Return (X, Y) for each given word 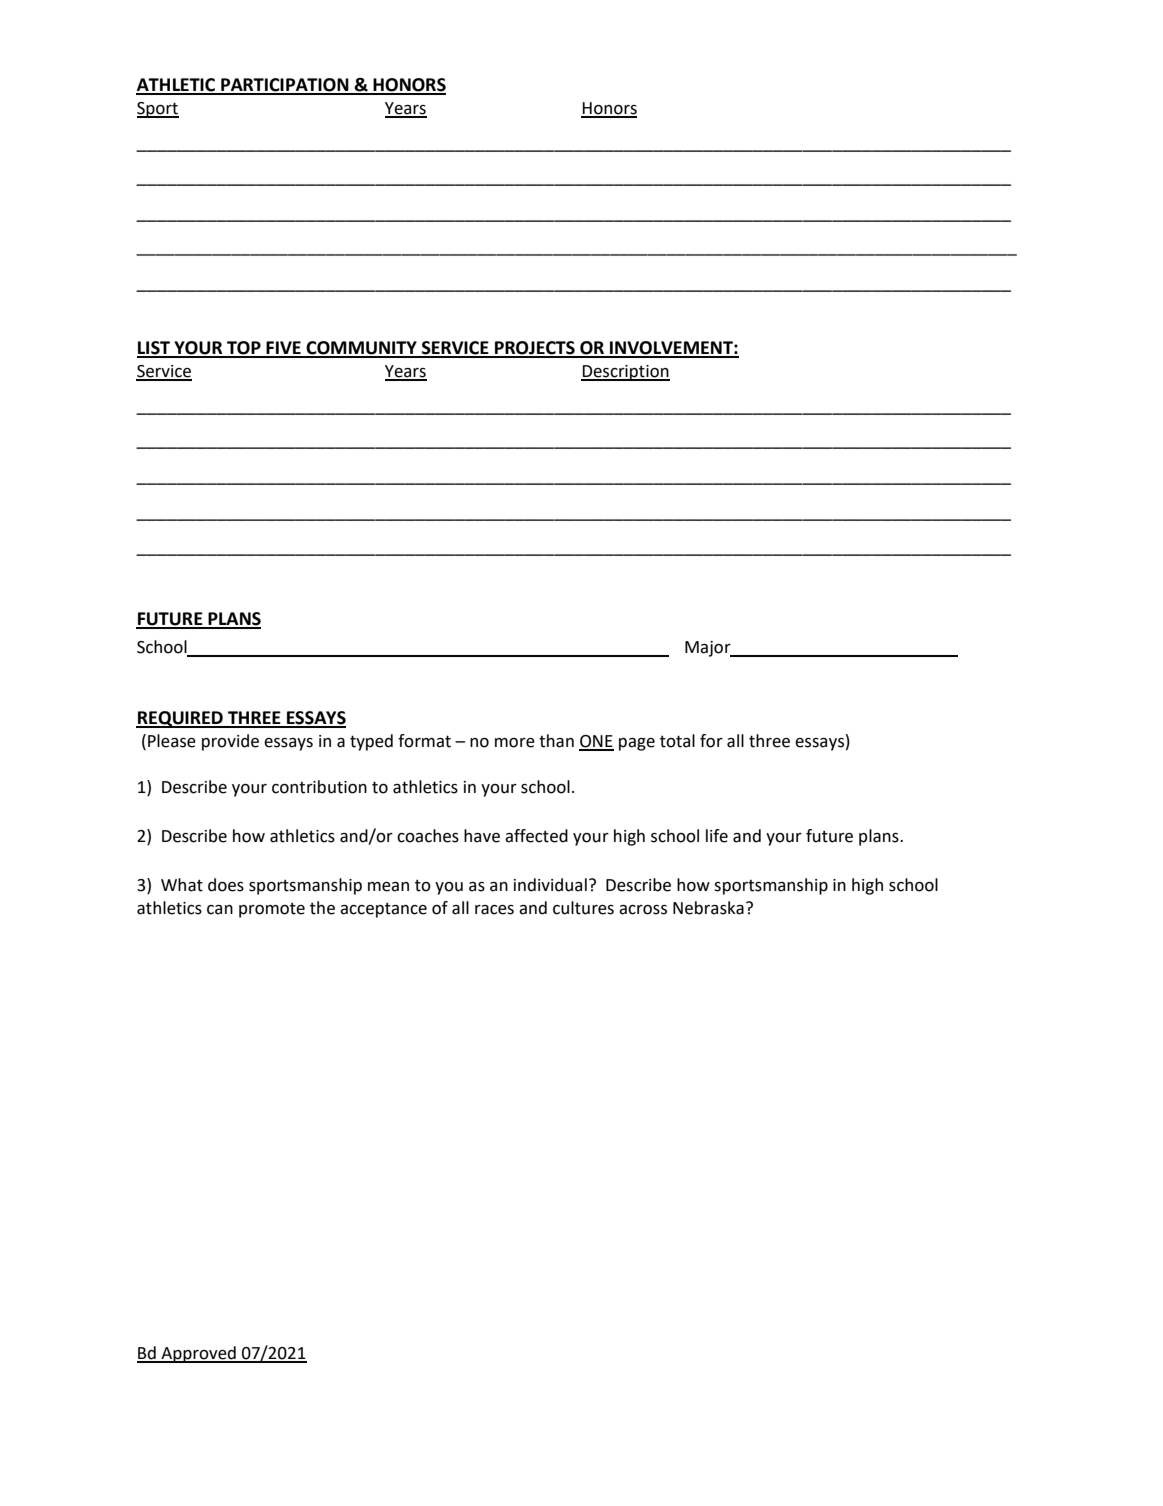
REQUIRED (180, 719)
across (643, 910)
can (220, 910)
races (494, 910)
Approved (198, 1354)
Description (625, 373)
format (424, 741)
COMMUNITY (362, 349)
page (637, 744)
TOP (244, 349)
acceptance (383, 910)
